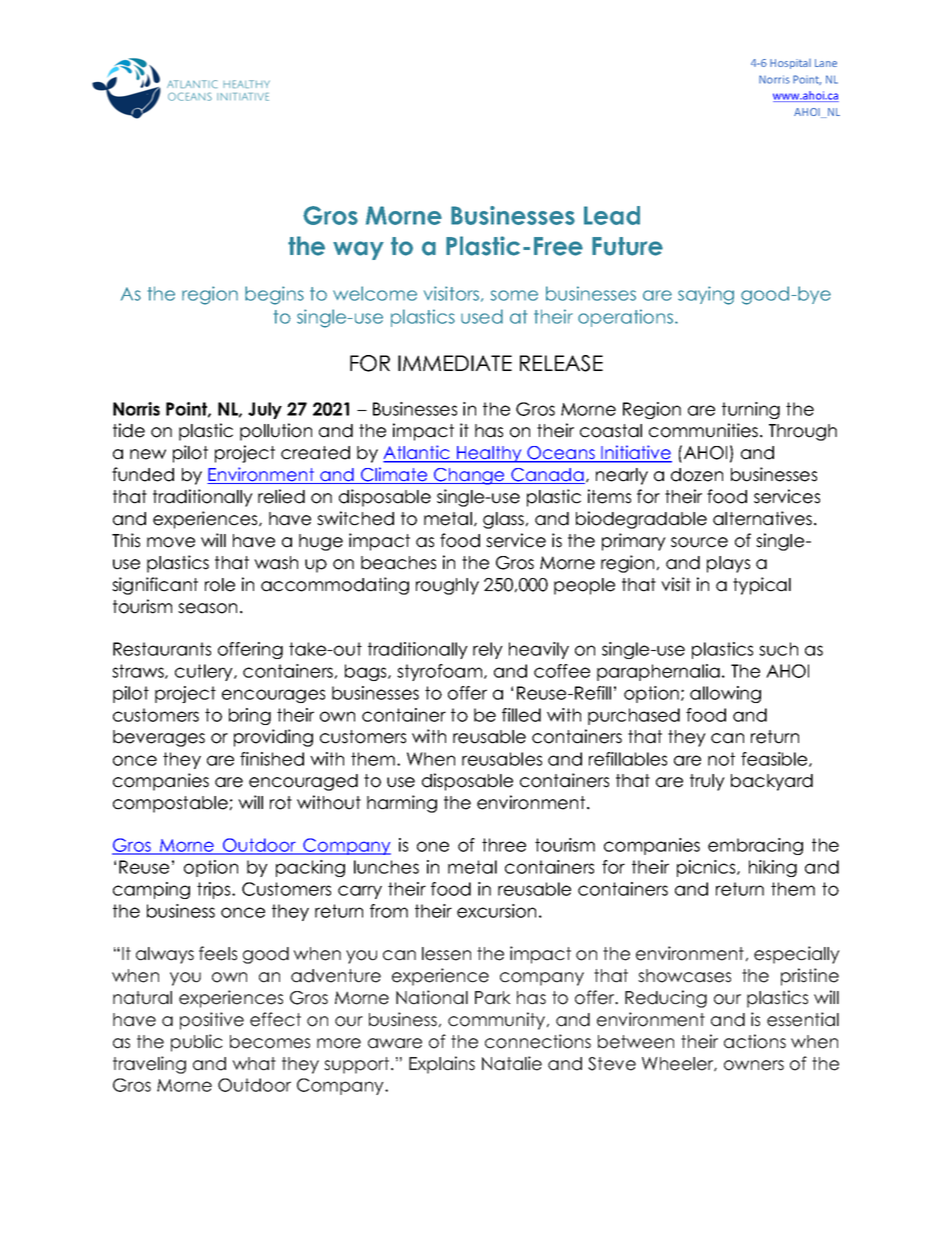  What do you see at coordinates (447, 586) in the page?
I see `roughly` at bounding box center [447, 586].
